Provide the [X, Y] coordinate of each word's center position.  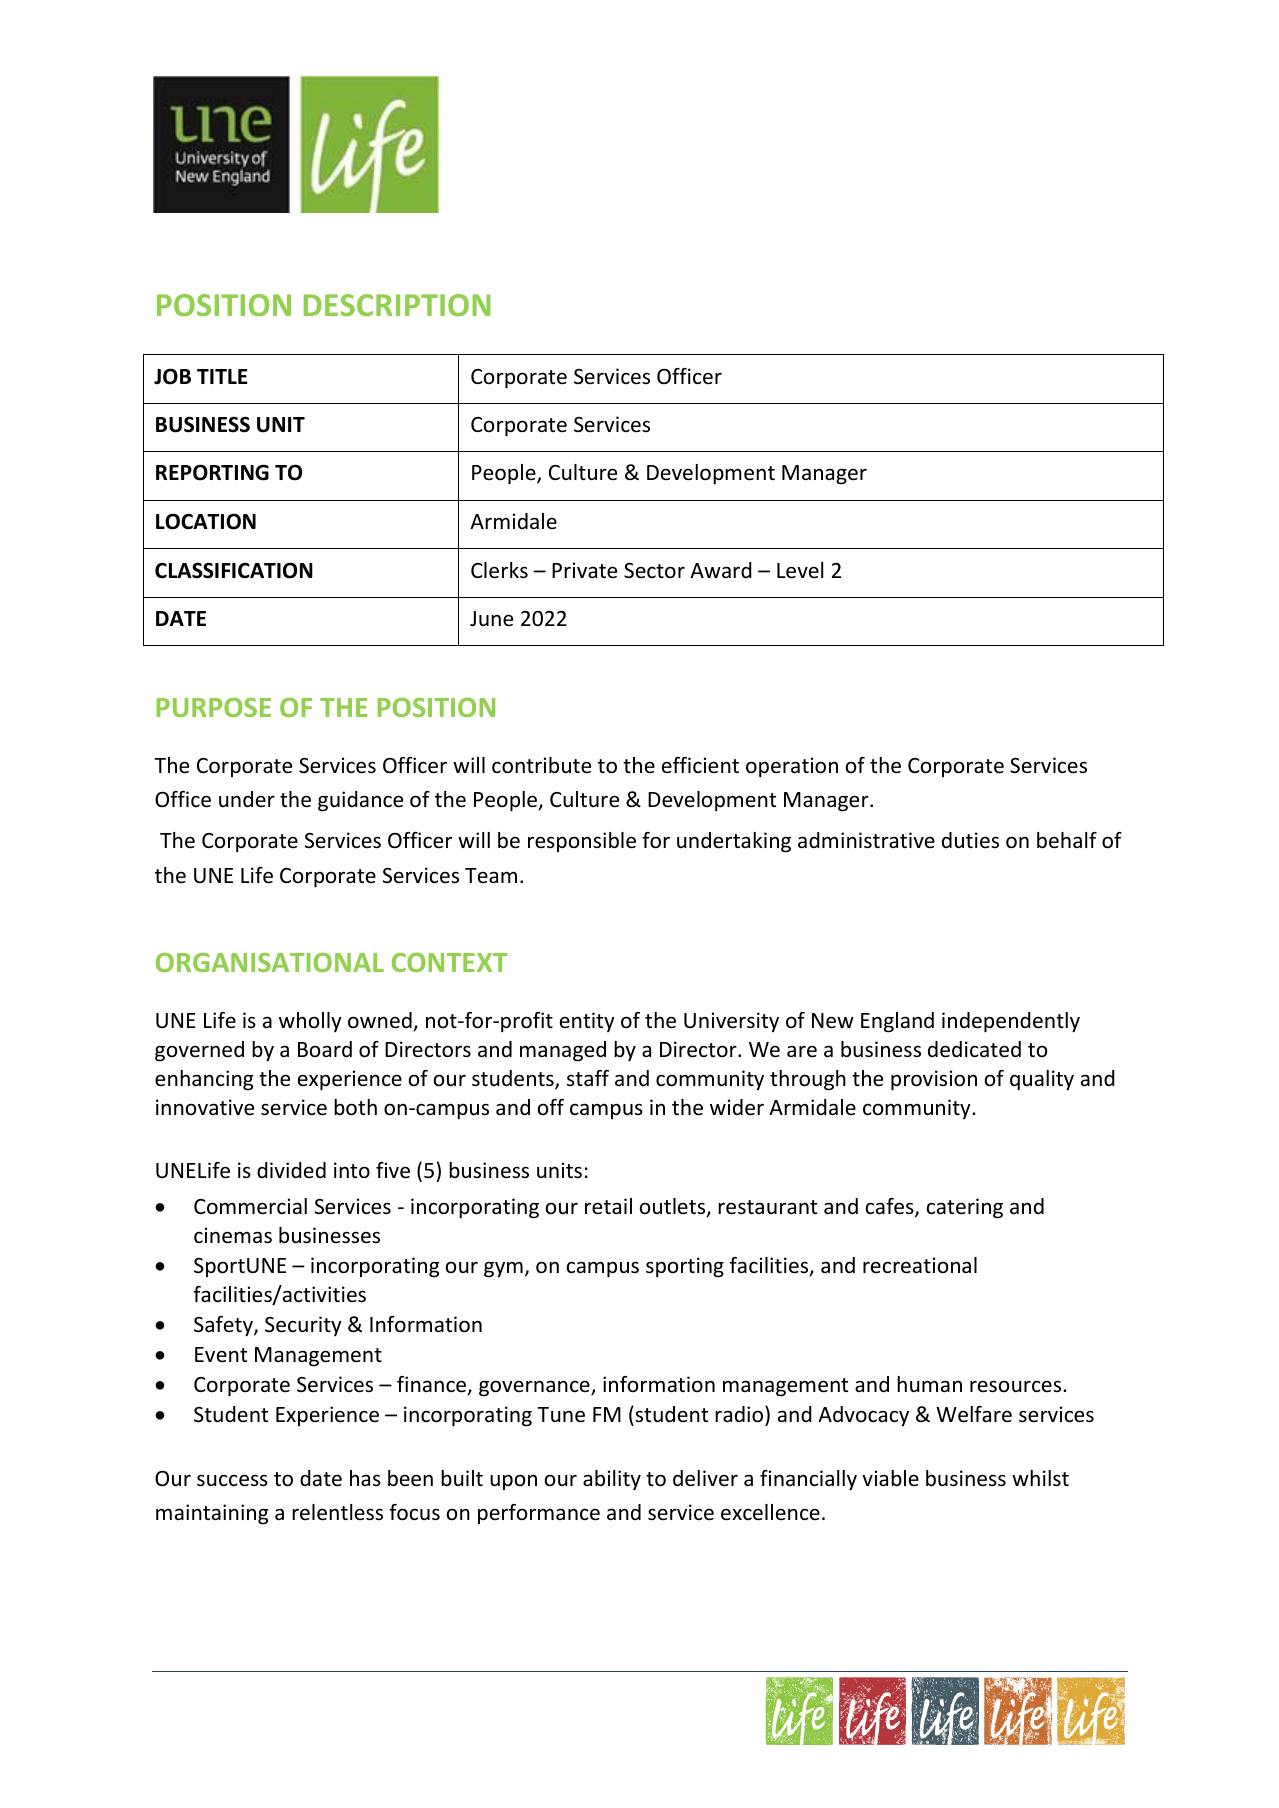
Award [721, 570]
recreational [920, 1265]
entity [587, 1022]
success [232, 1480]
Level [800, 570]
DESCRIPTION [397, 305]
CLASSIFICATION [234, 570]
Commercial [250, 1206]
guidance [360, 801]
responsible [582, 842]
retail [608, 1206]
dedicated [974, 1049]
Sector [654, 571]
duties [970, 840]
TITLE [222, 376]
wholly [310, 1022]
